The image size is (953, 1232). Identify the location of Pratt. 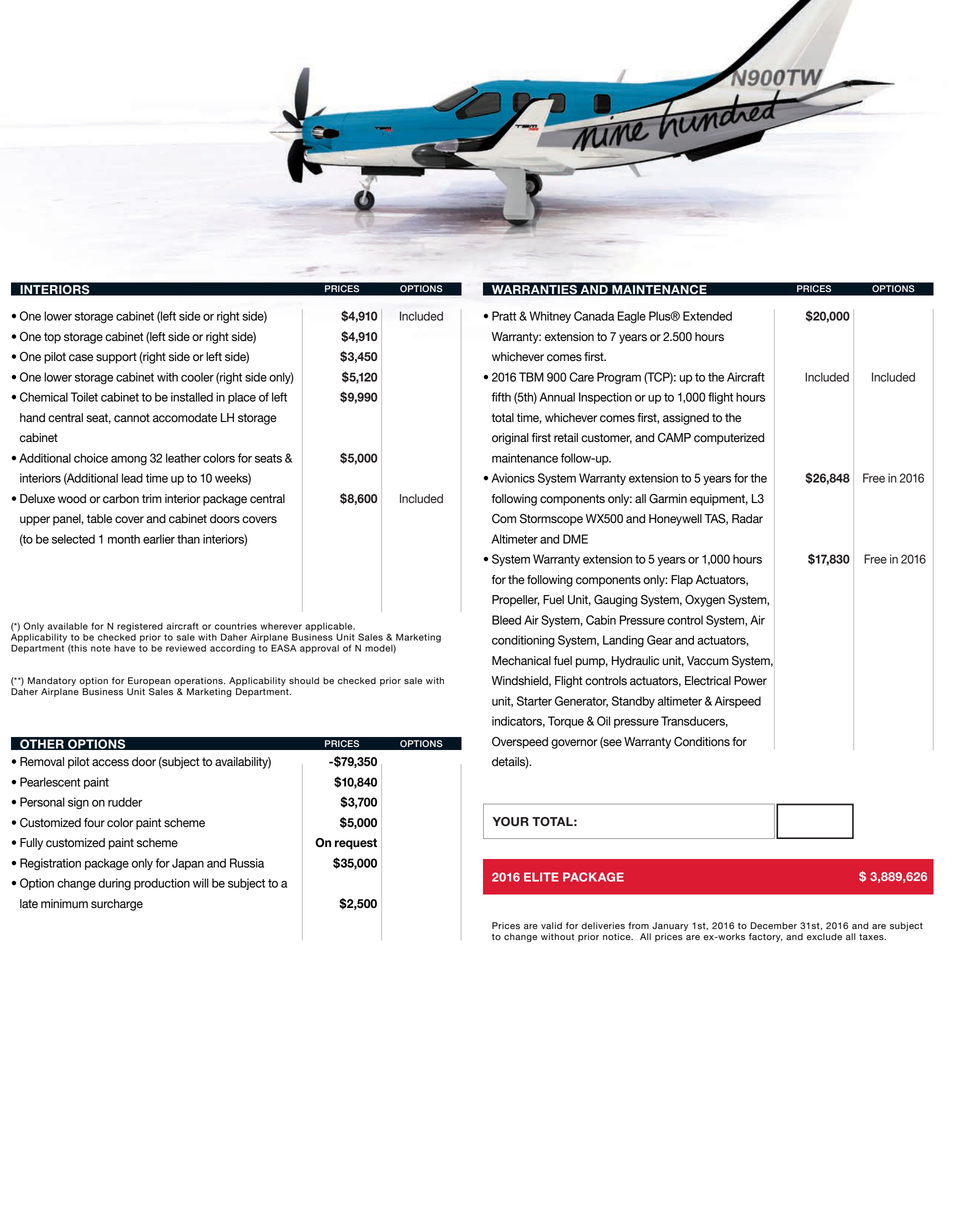
(504, 316).
